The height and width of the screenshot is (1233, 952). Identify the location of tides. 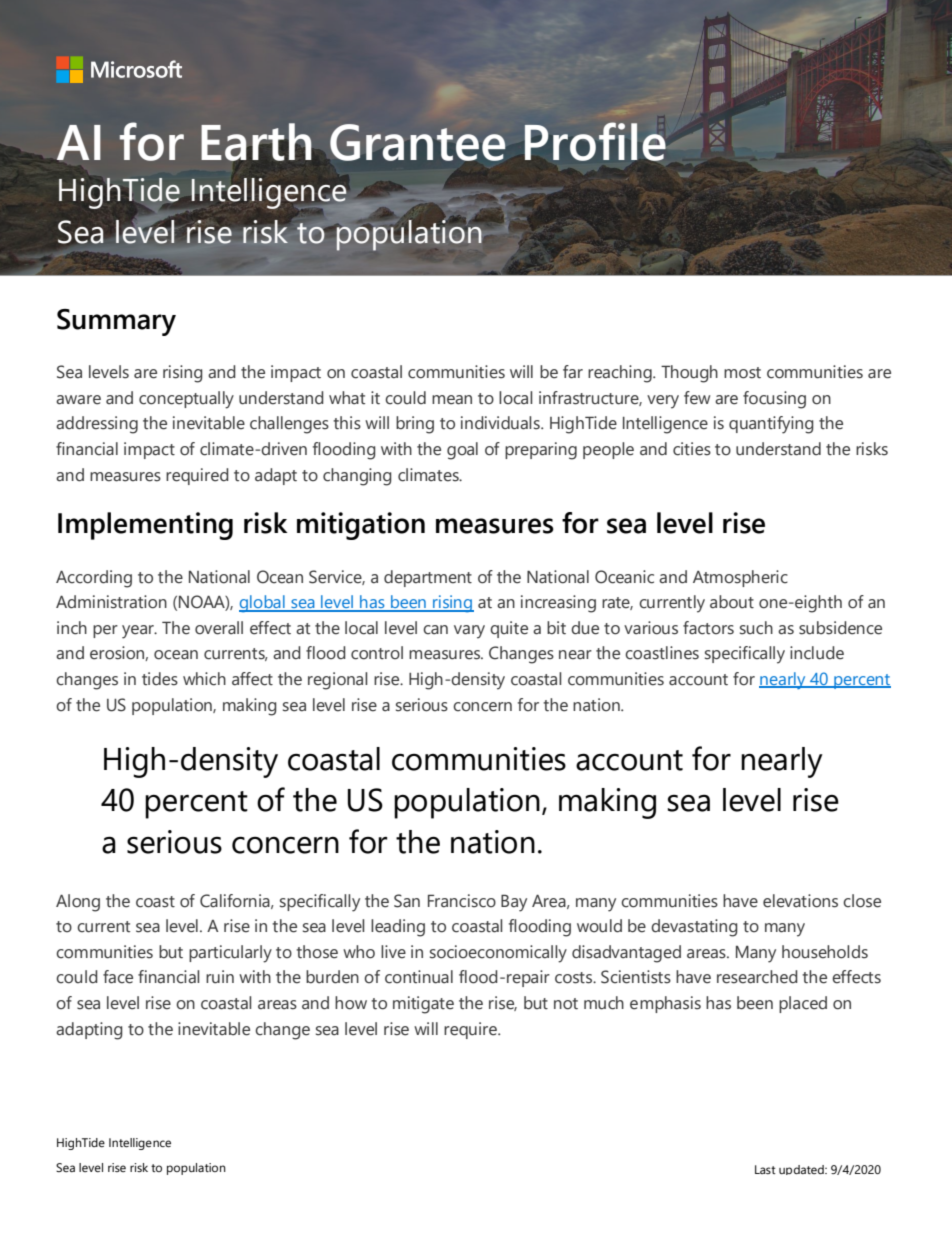
(160, 679).
